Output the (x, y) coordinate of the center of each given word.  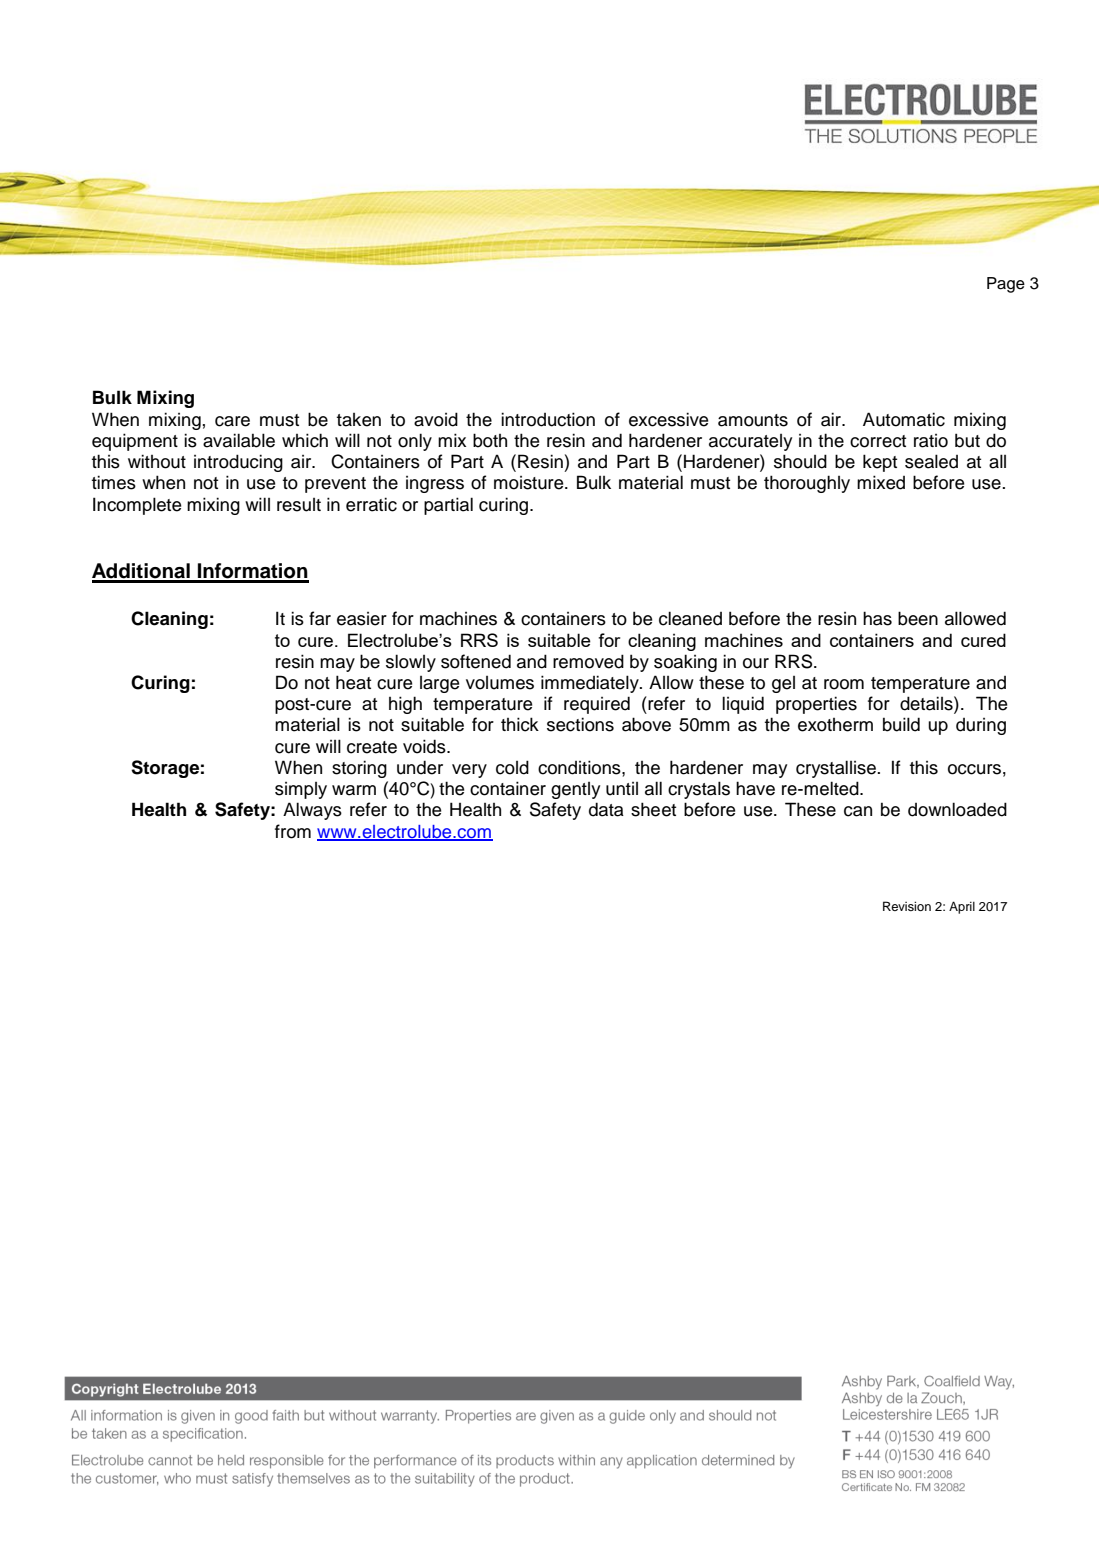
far (320, 618)
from (293, 831)
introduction (548, 419)
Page (1006, 285)
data (606, 809)
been (918, 618)
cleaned (690, 618)
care (232, 421)
